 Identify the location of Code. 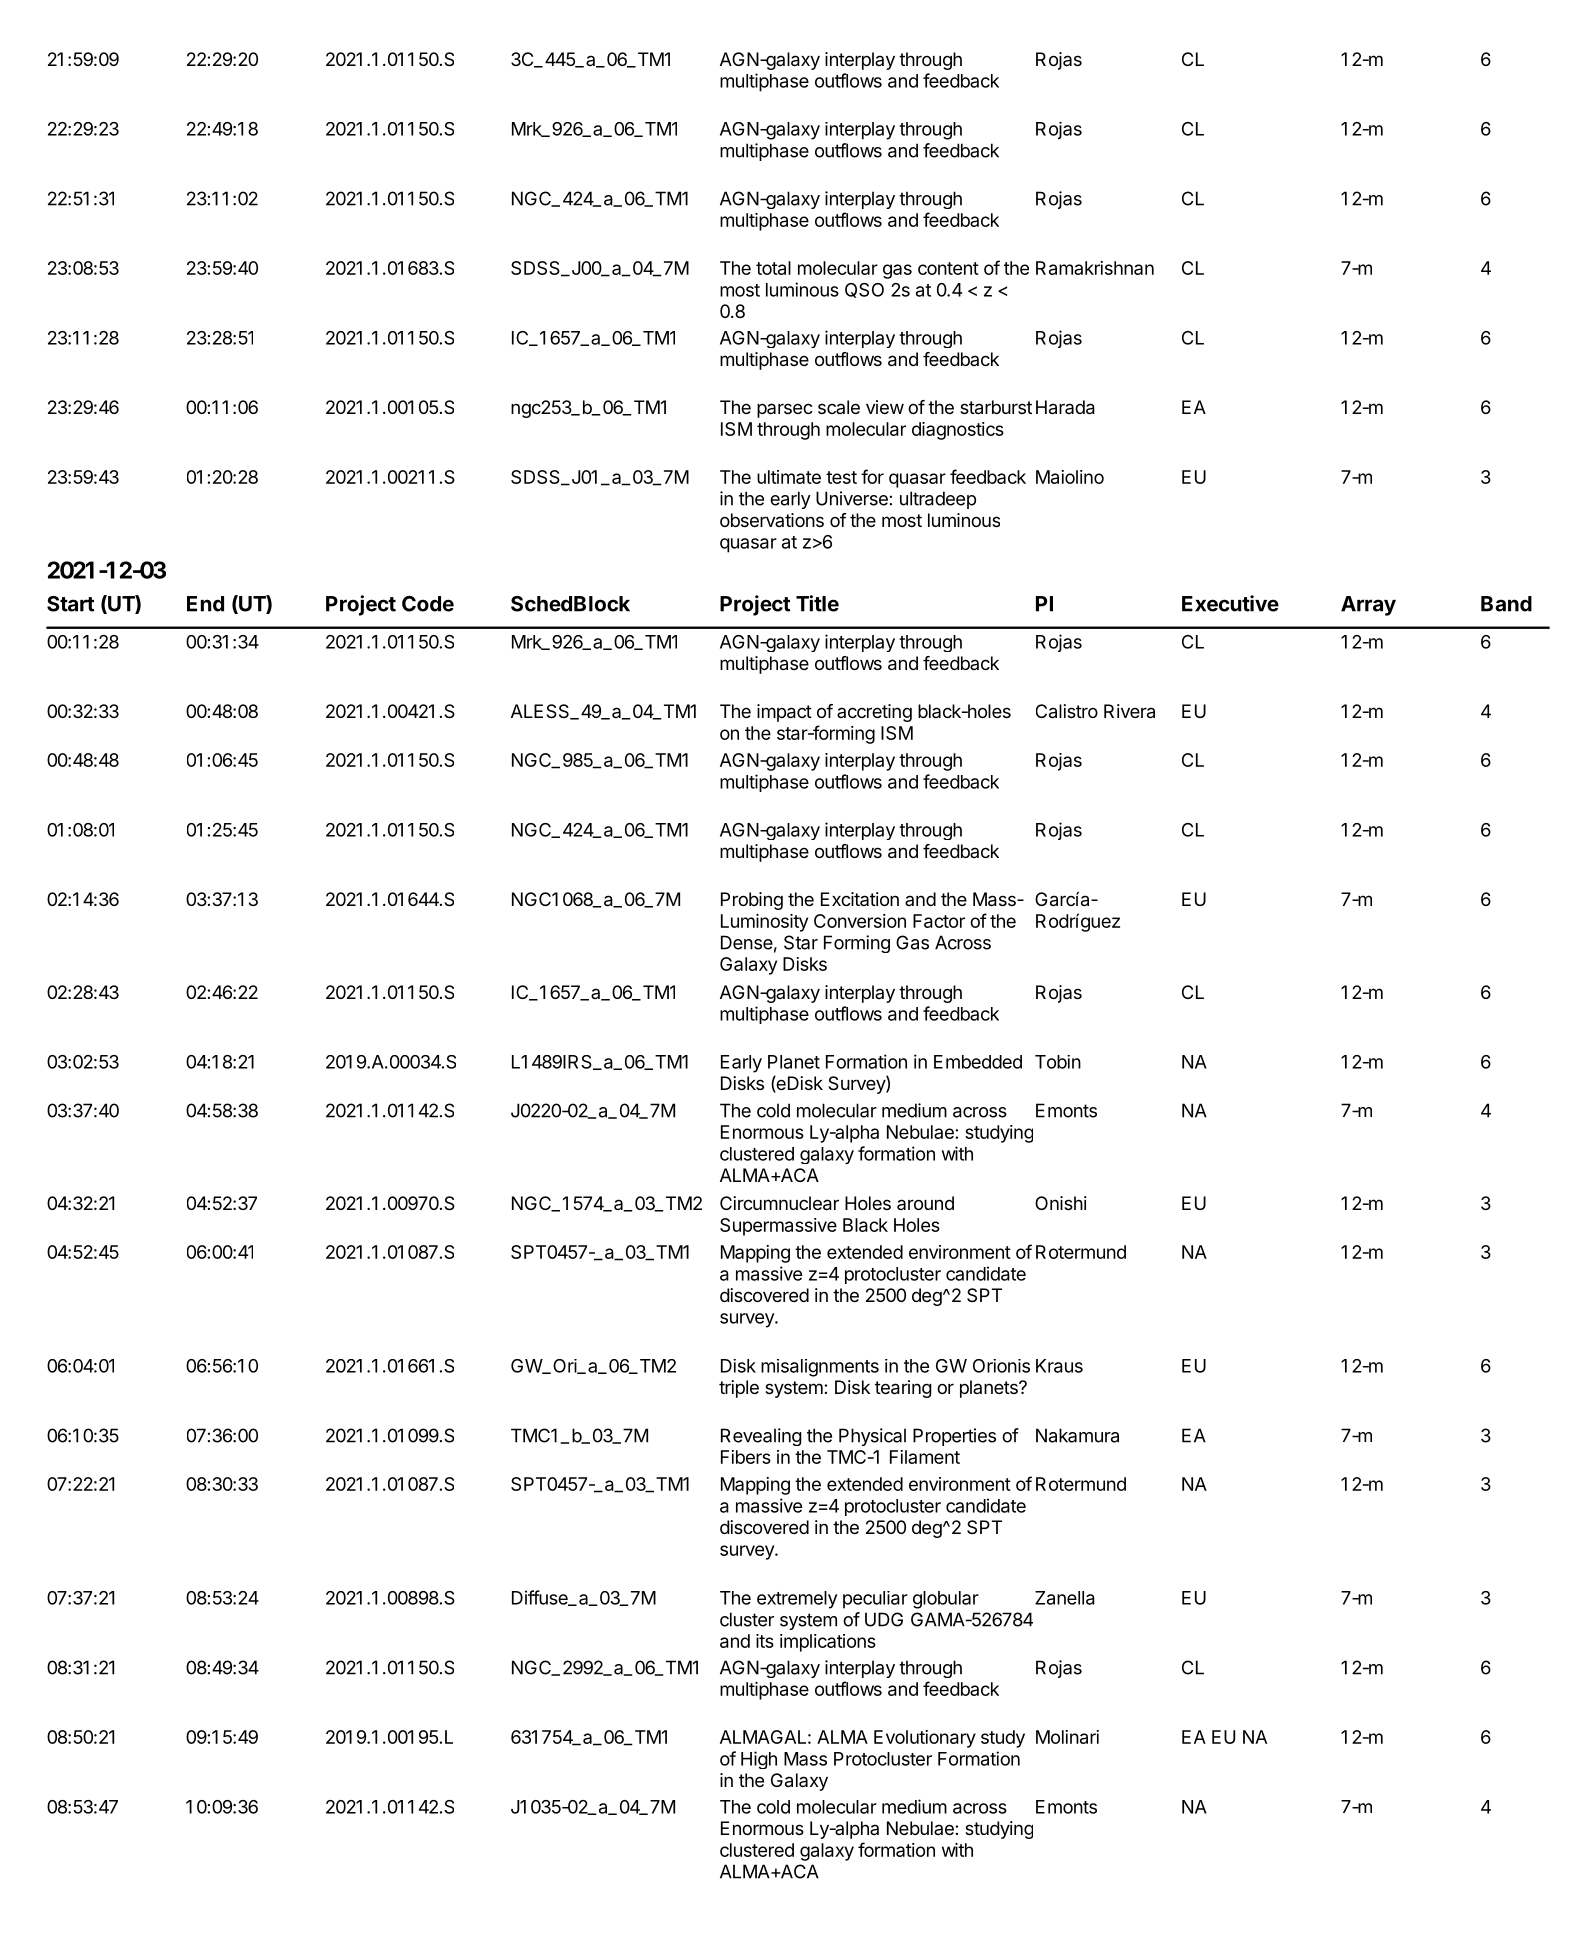
(428, 604).
